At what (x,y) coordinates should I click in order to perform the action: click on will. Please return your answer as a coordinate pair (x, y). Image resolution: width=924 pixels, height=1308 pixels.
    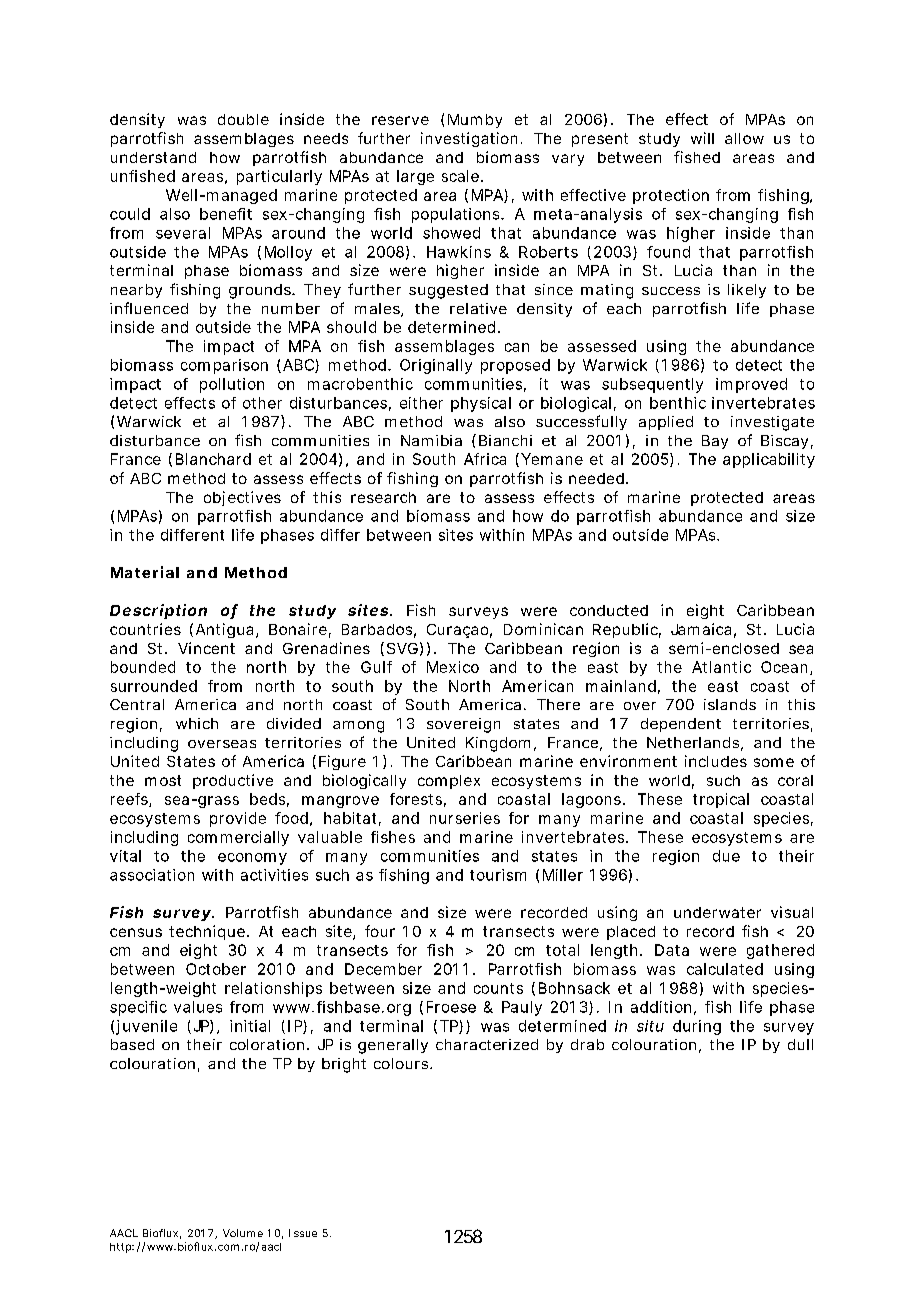
    Looking at the image, I should click on (702, 138).
